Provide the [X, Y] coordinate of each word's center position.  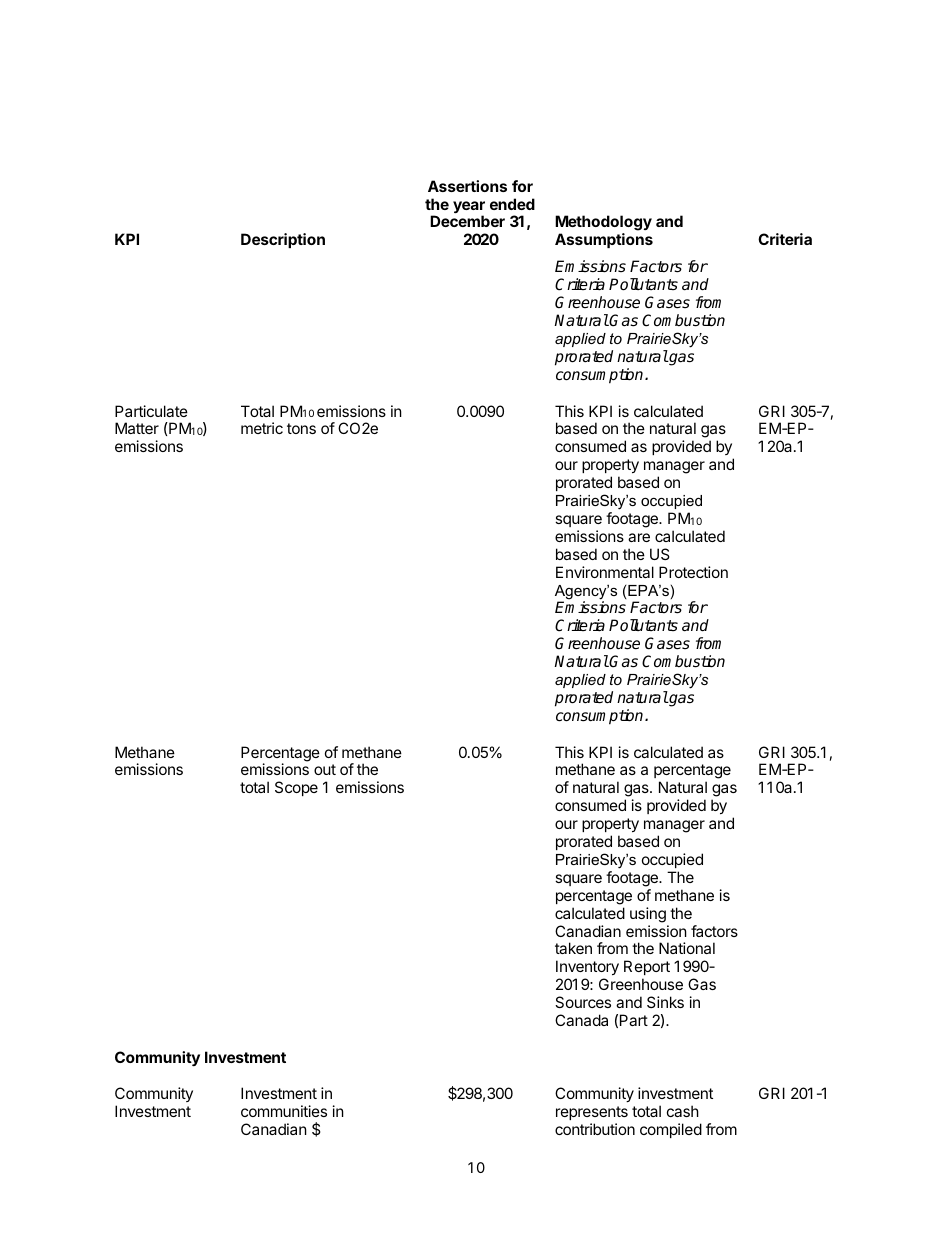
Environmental [605, 572]
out [325, 769]
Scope [296, 788]
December [467, 221]
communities [284, 1111]
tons [301, 428]
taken [573, 948]
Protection [693, 572]
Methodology [603, 224]
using [648, 915]
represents [592, 1113]
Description [283, 240]
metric [262, 428]
